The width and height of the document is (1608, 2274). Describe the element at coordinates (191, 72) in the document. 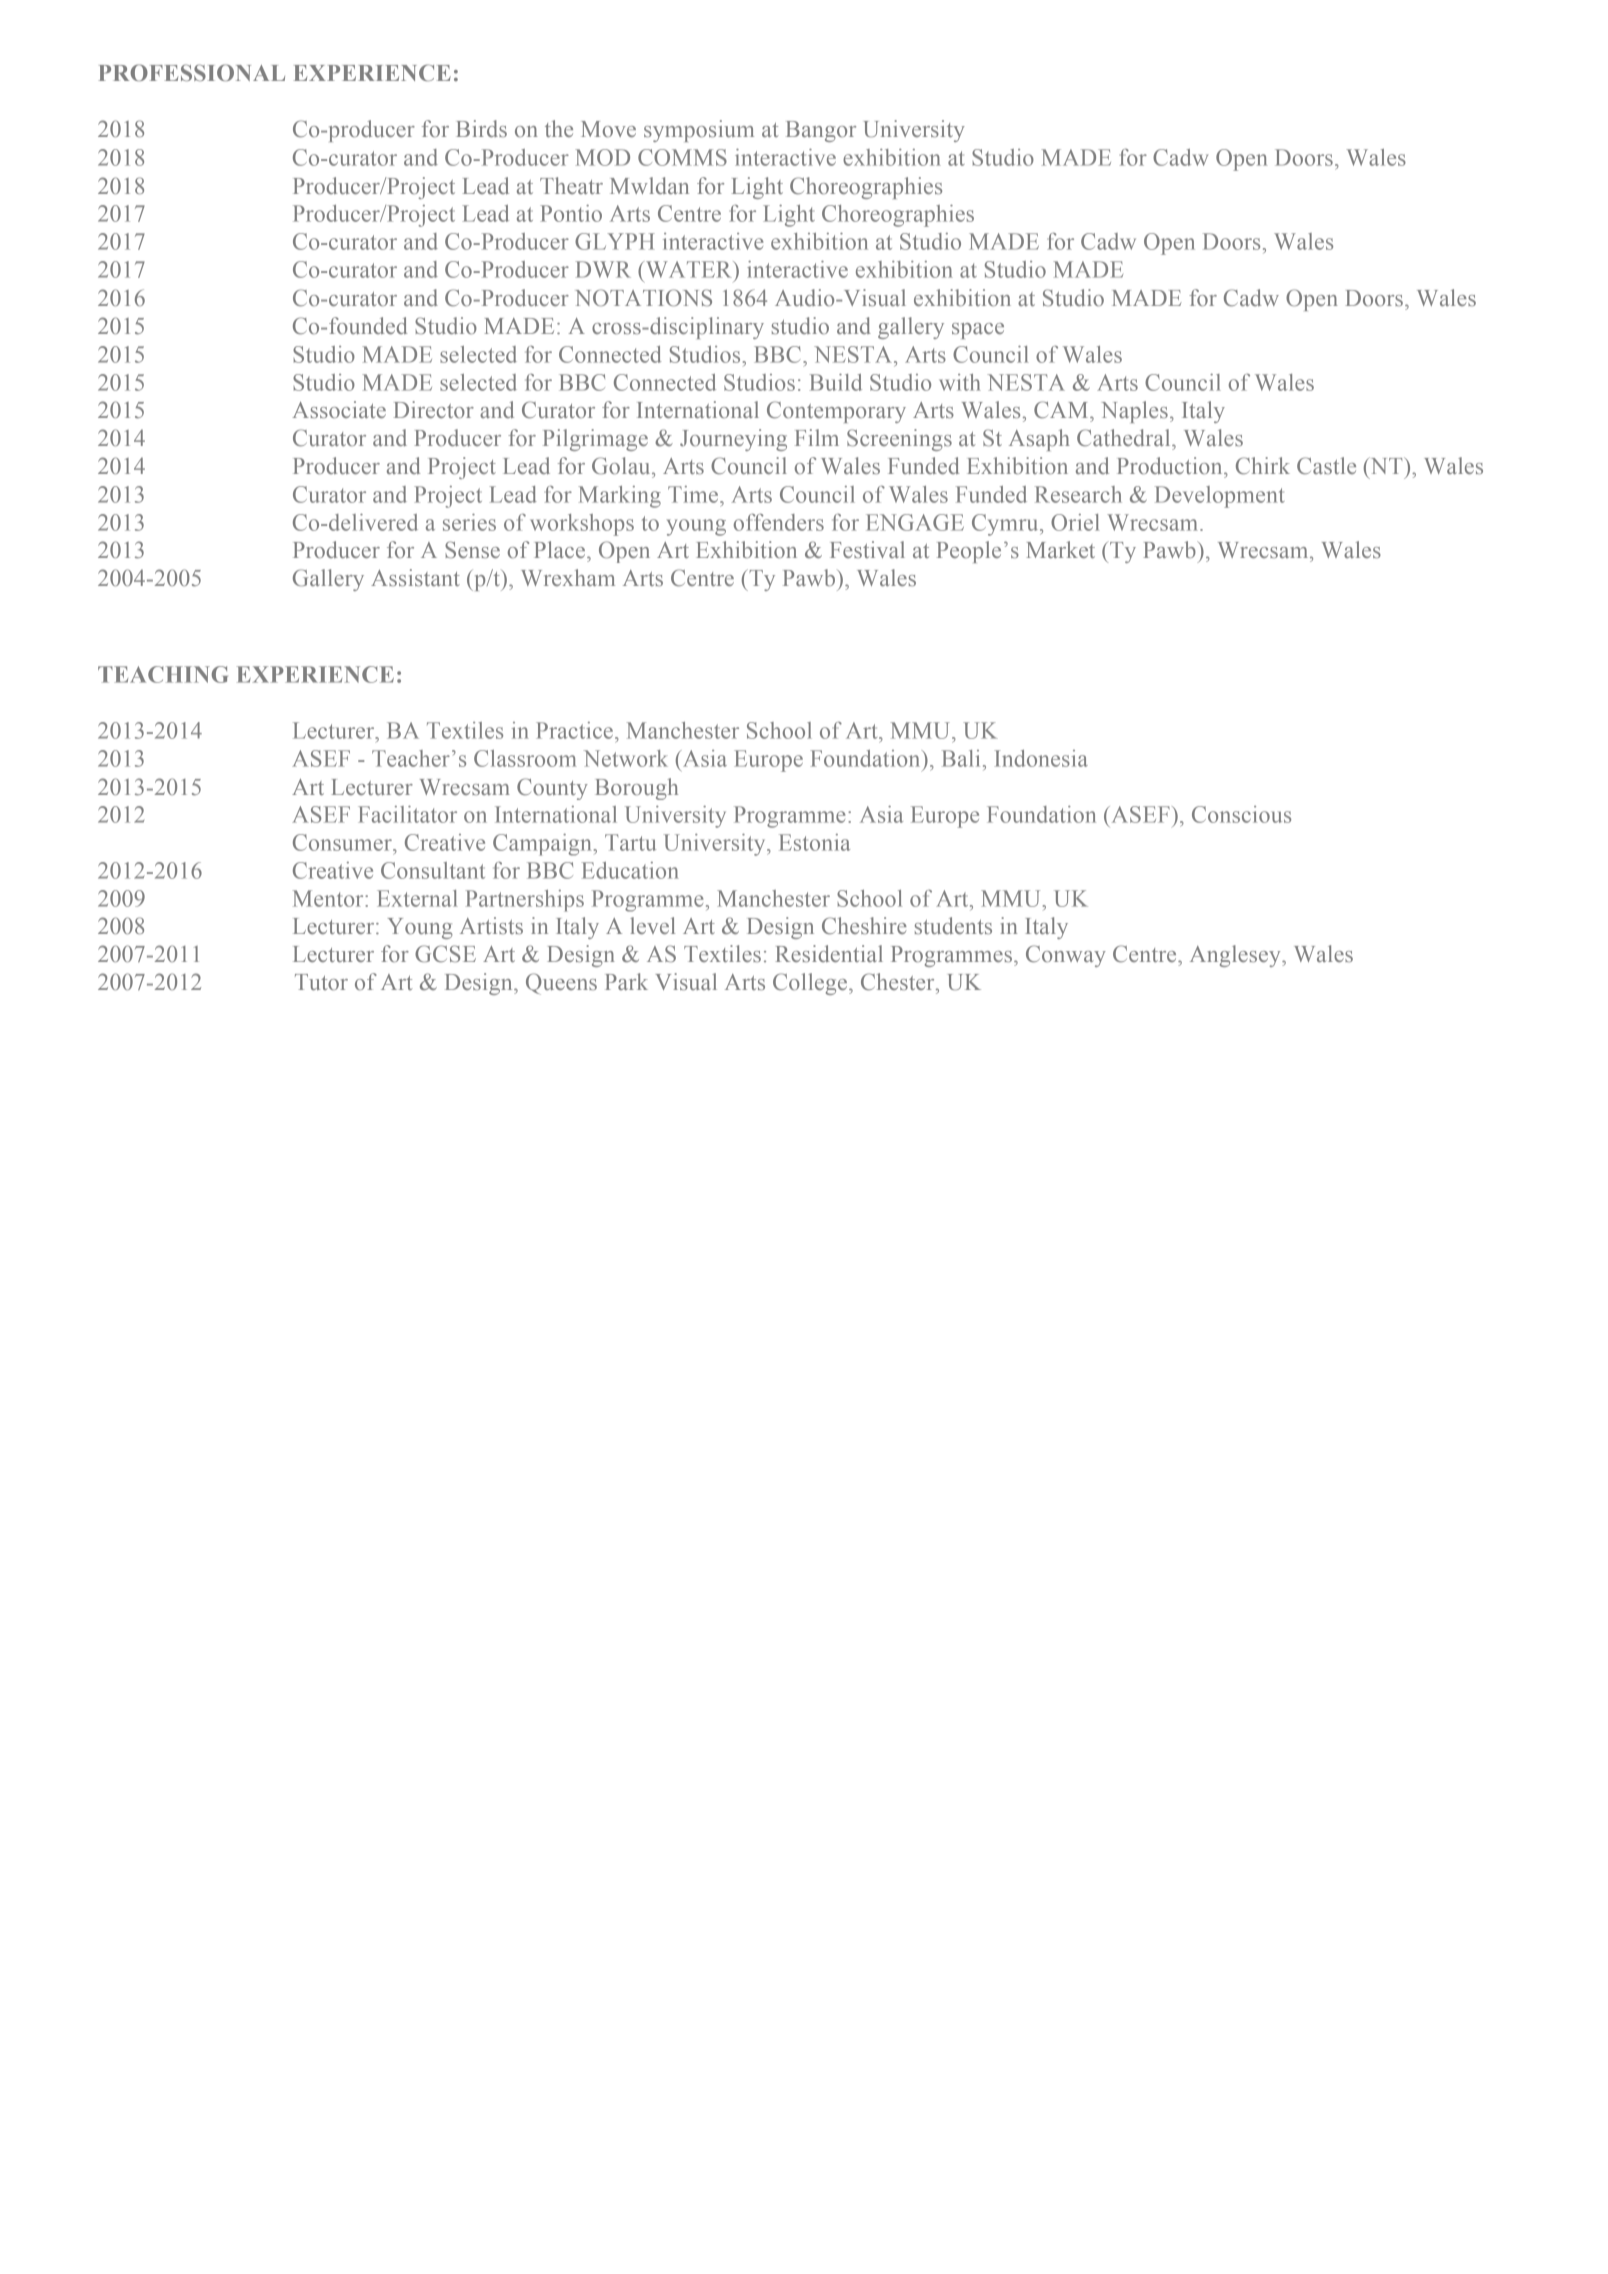

I see `PROFESSIONAL` at that location.
